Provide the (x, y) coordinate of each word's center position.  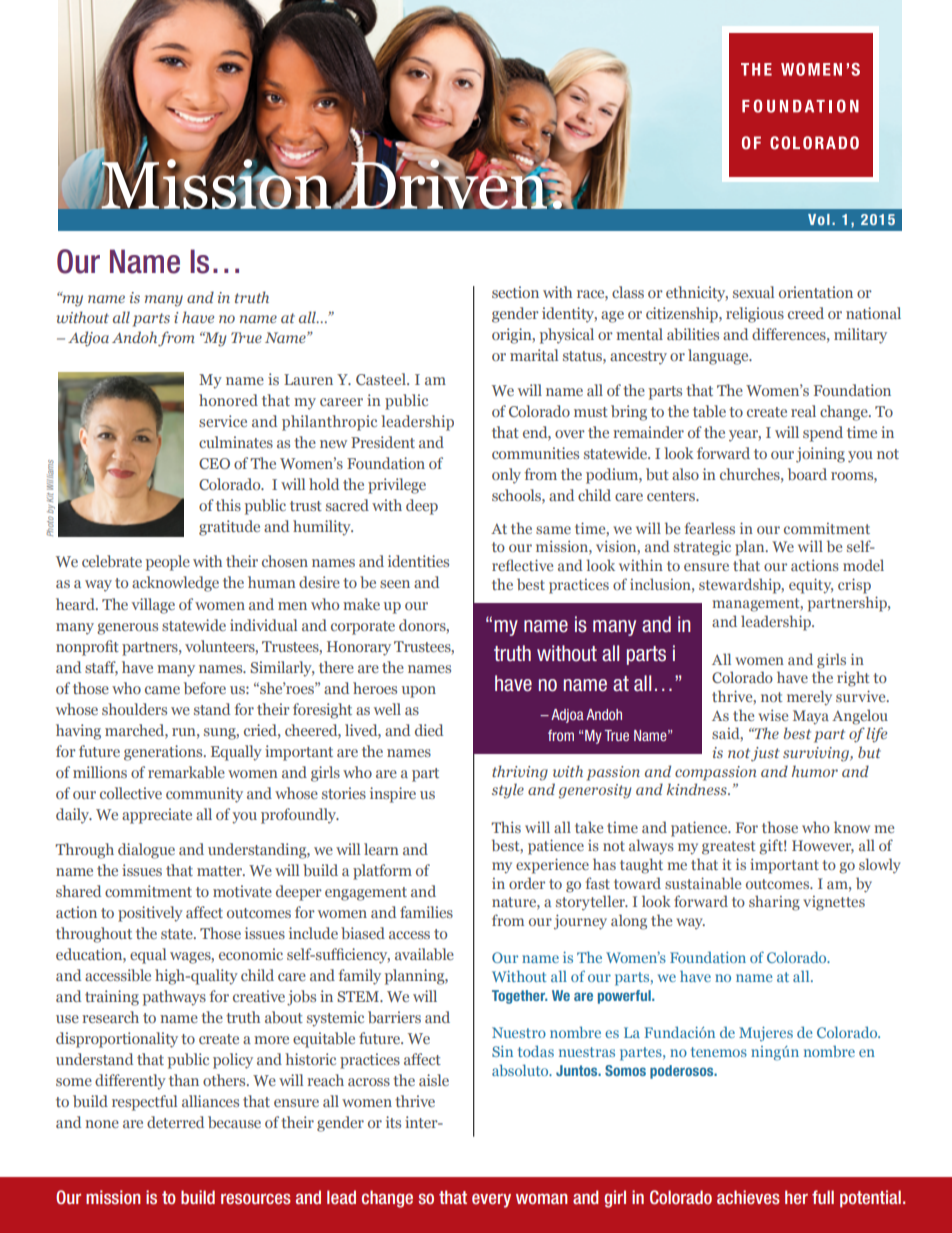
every (491, 1200)
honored (228, 400)
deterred (175, 1122)
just (765, 754)
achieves (748, 1197)
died (429, 730)
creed (806, 313)
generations (164, 753)
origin (513, 336)
